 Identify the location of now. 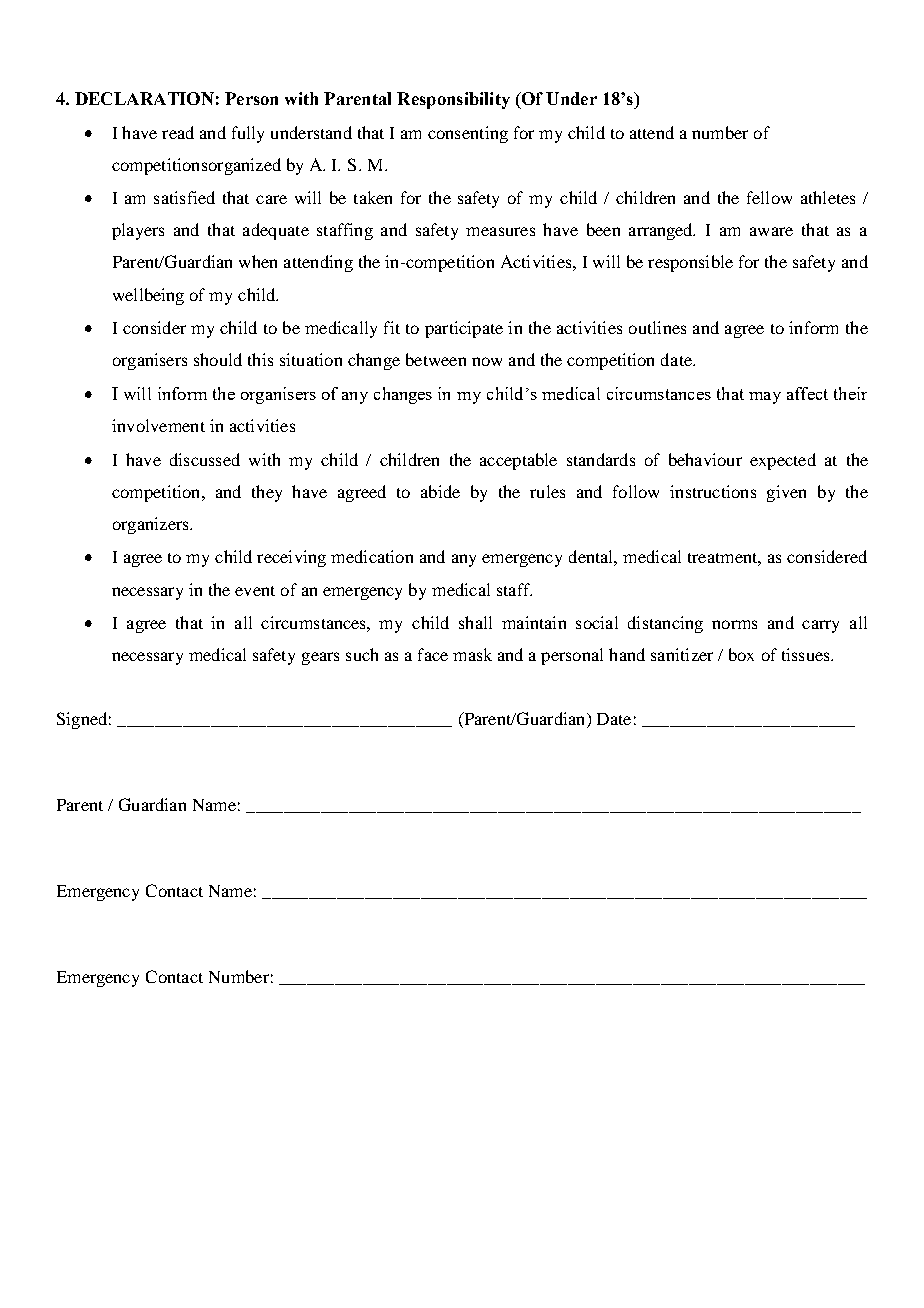
(487, 361).
